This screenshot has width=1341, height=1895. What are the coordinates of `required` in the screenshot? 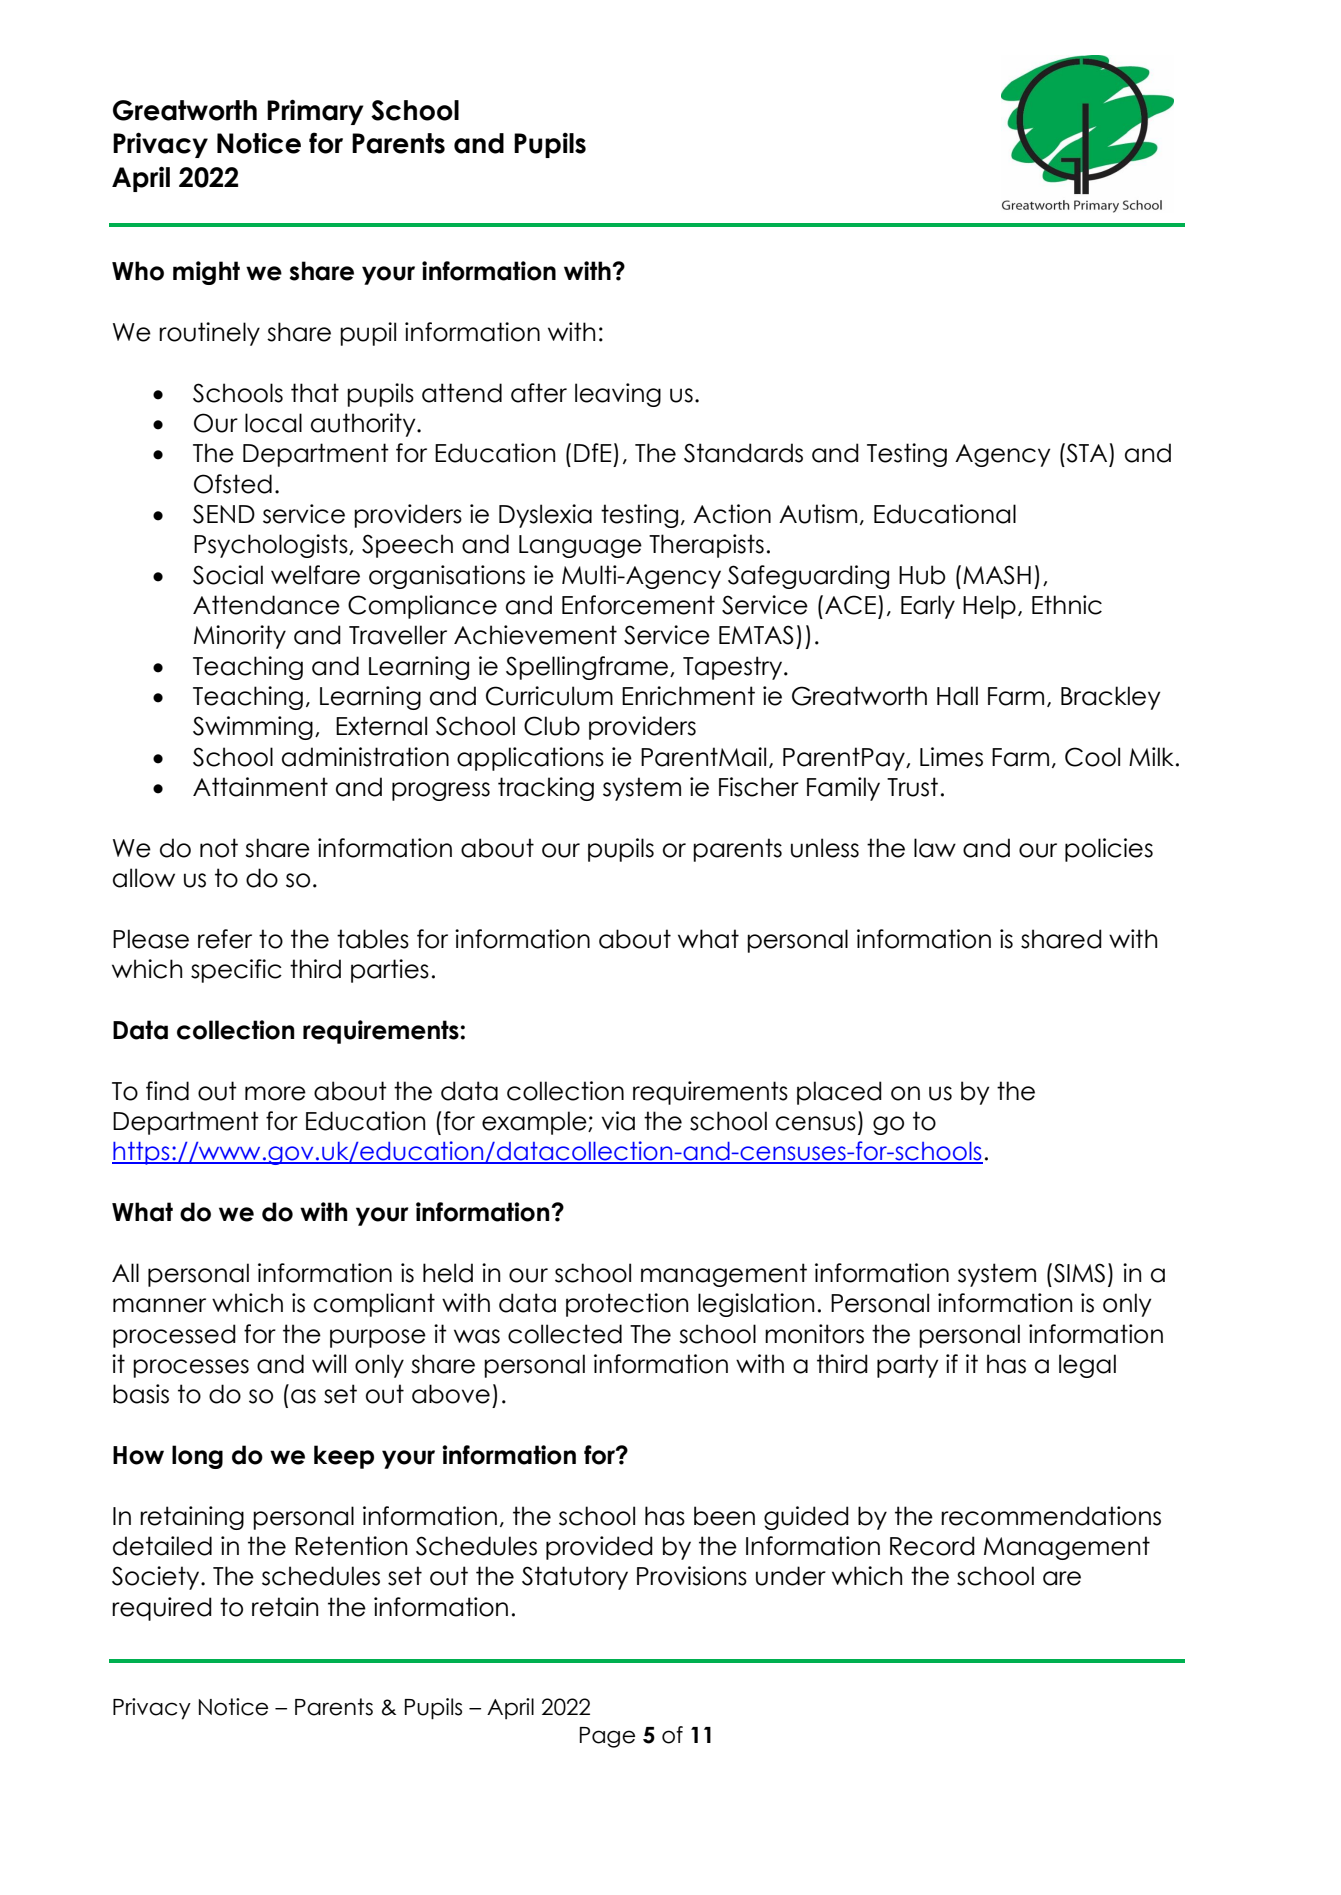 It's located at (162, 1609).
